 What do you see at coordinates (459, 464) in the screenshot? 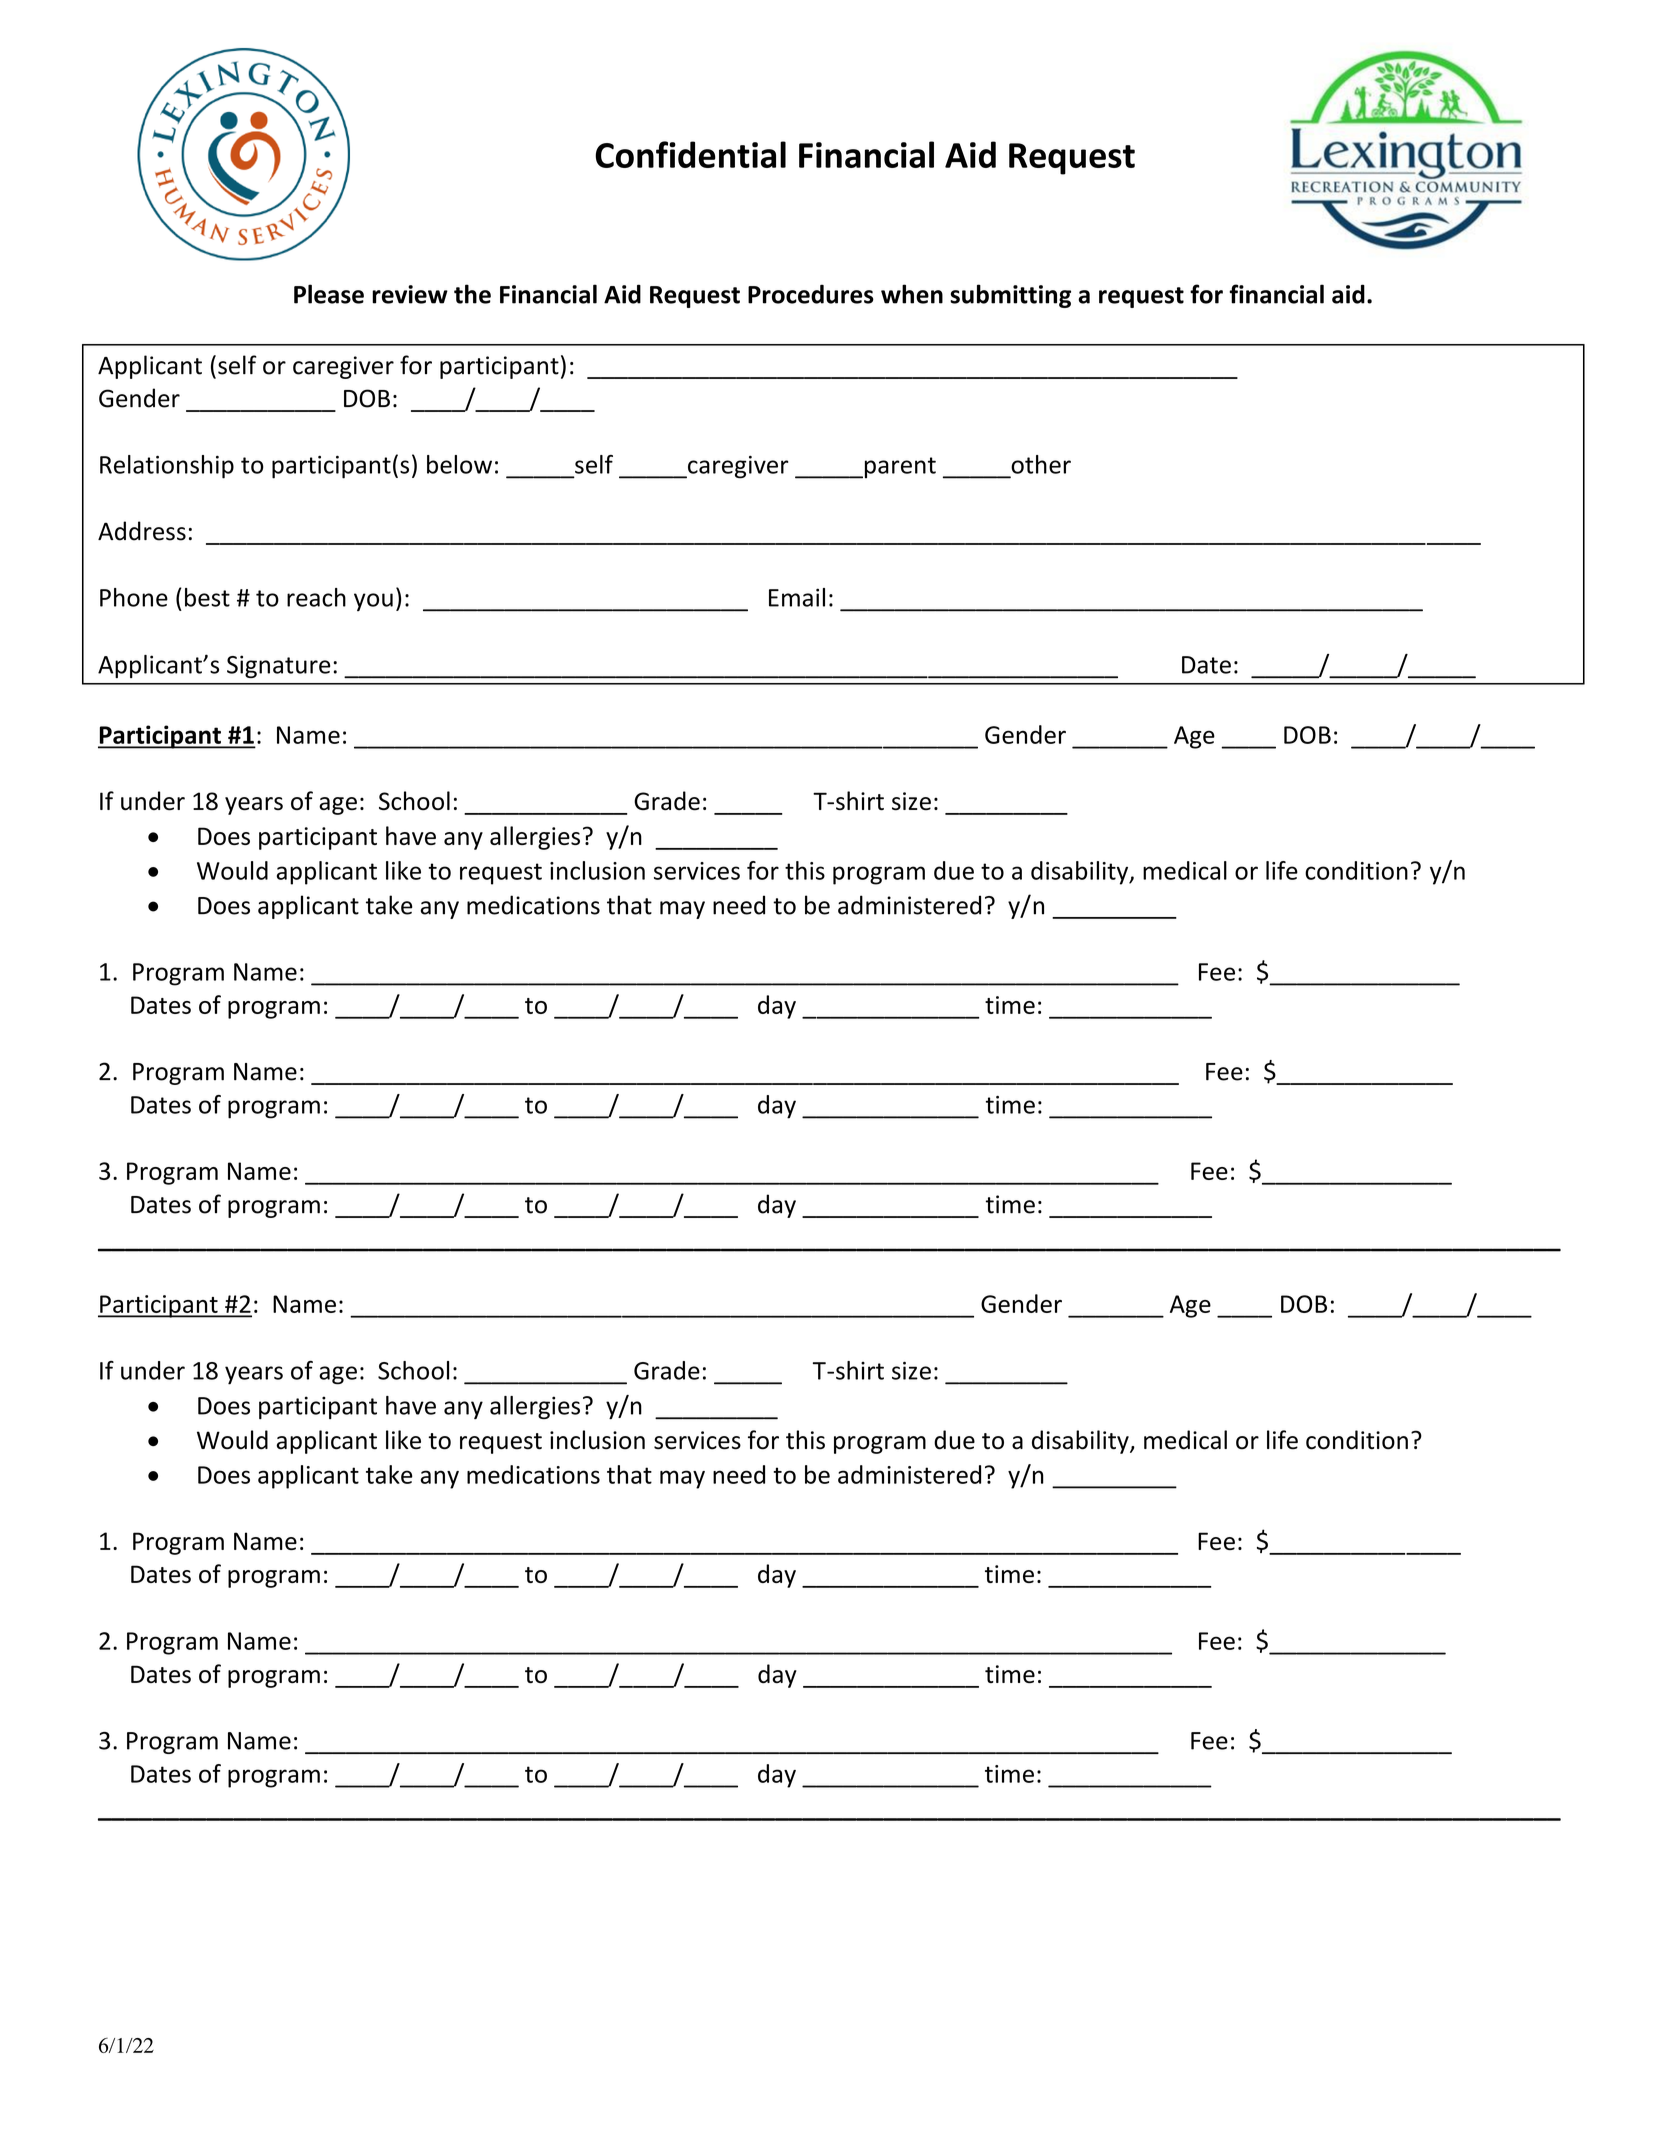
I see `below` at bounding box center [459, 464].
